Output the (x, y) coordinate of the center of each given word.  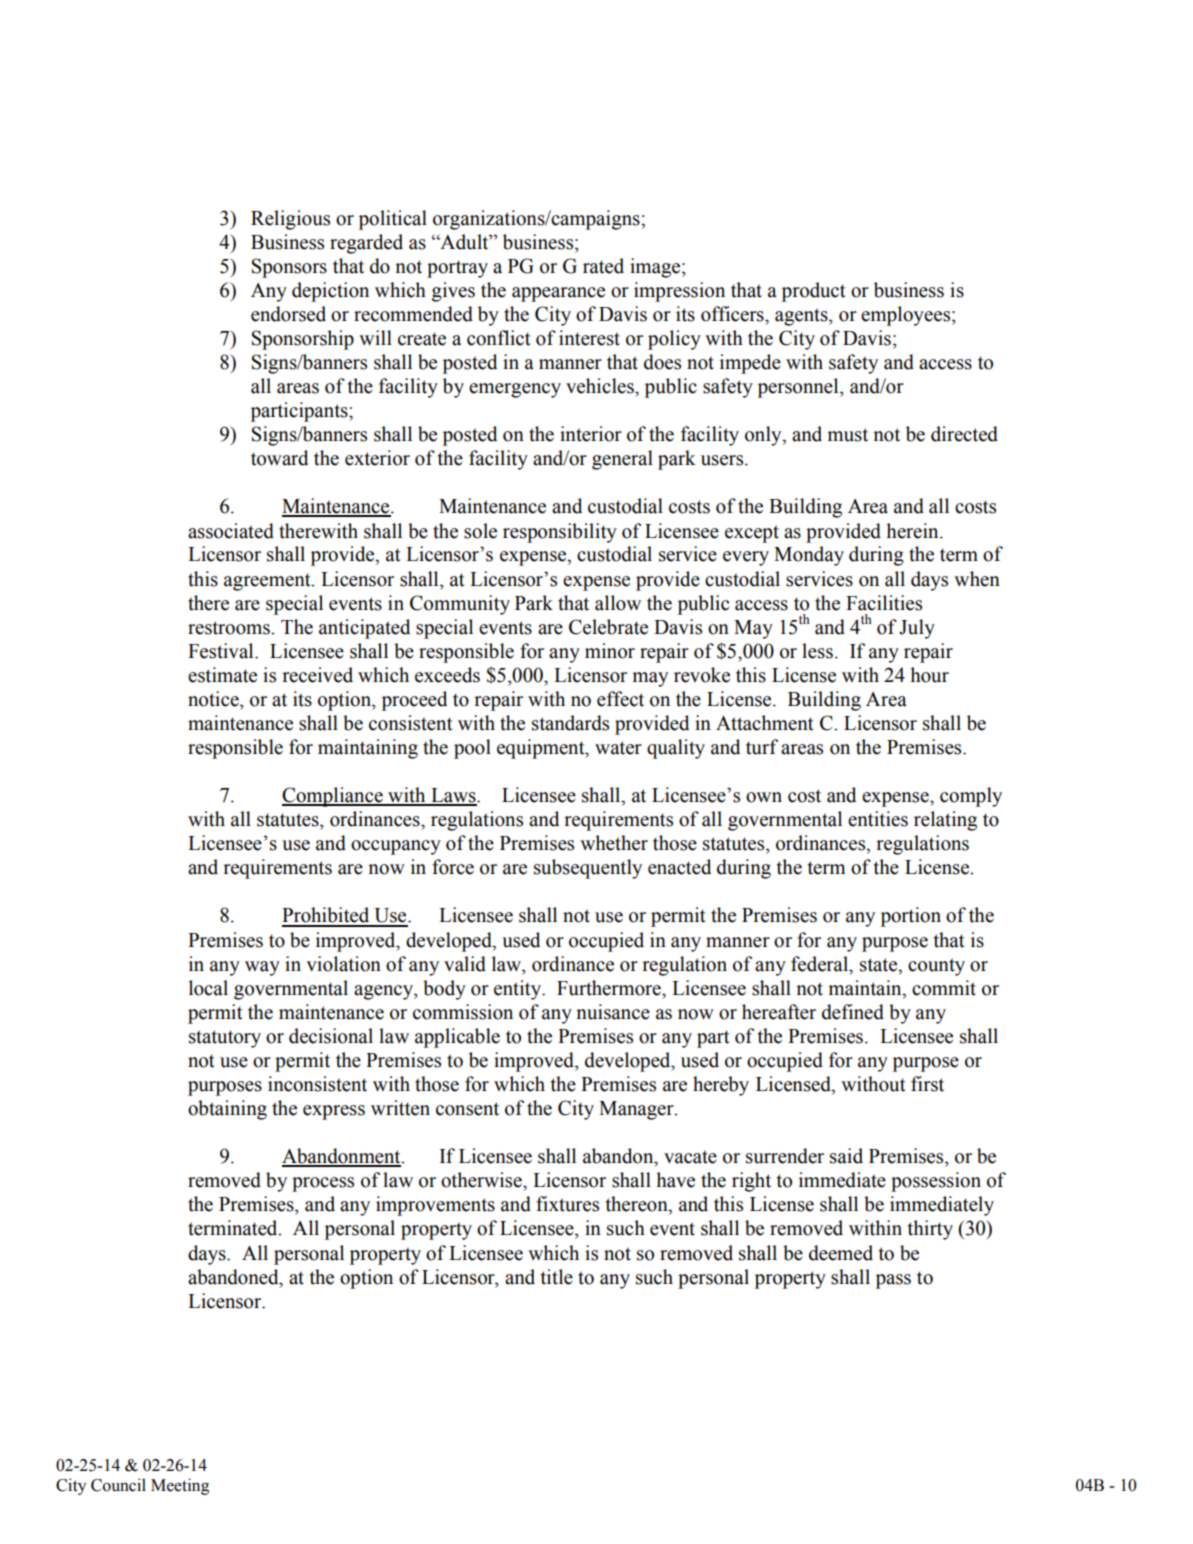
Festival (222, 651)
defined (853, 1012)
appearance (558, 294)
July (917, 629)
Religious (290, 220)
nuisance (613, 1012)
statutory (225, 1039)
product (814, 292)
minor (610, 651)
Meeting (180, 1486)
